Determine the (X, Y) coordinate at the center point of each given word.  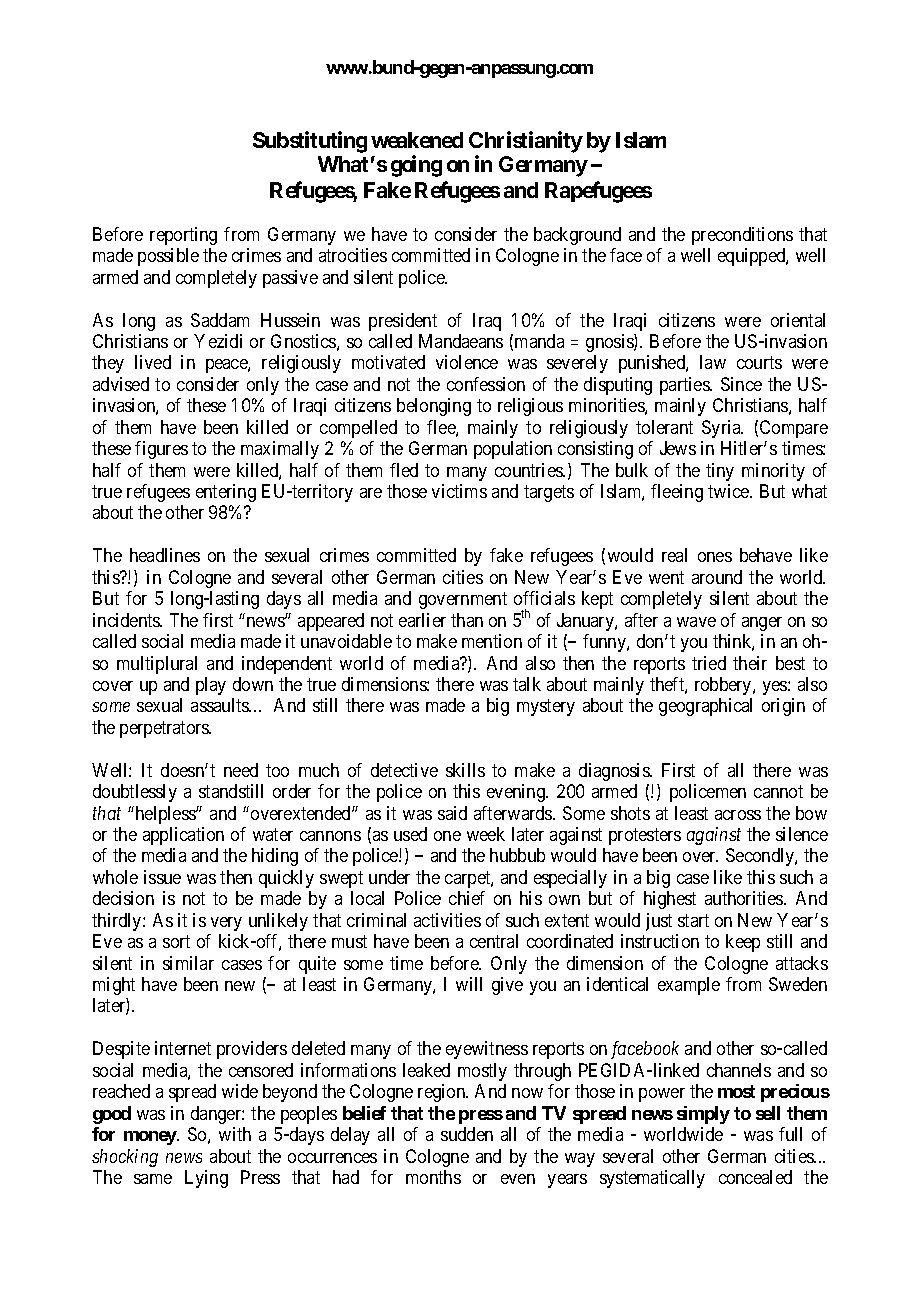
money (151, 1138)
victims (459, 491)
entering (226, 493)
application (183, 836)
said (452, 813)
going (416, 166)
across (738, 815)
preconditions (742, 236)
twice (729, 491)
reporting (183, 236)
